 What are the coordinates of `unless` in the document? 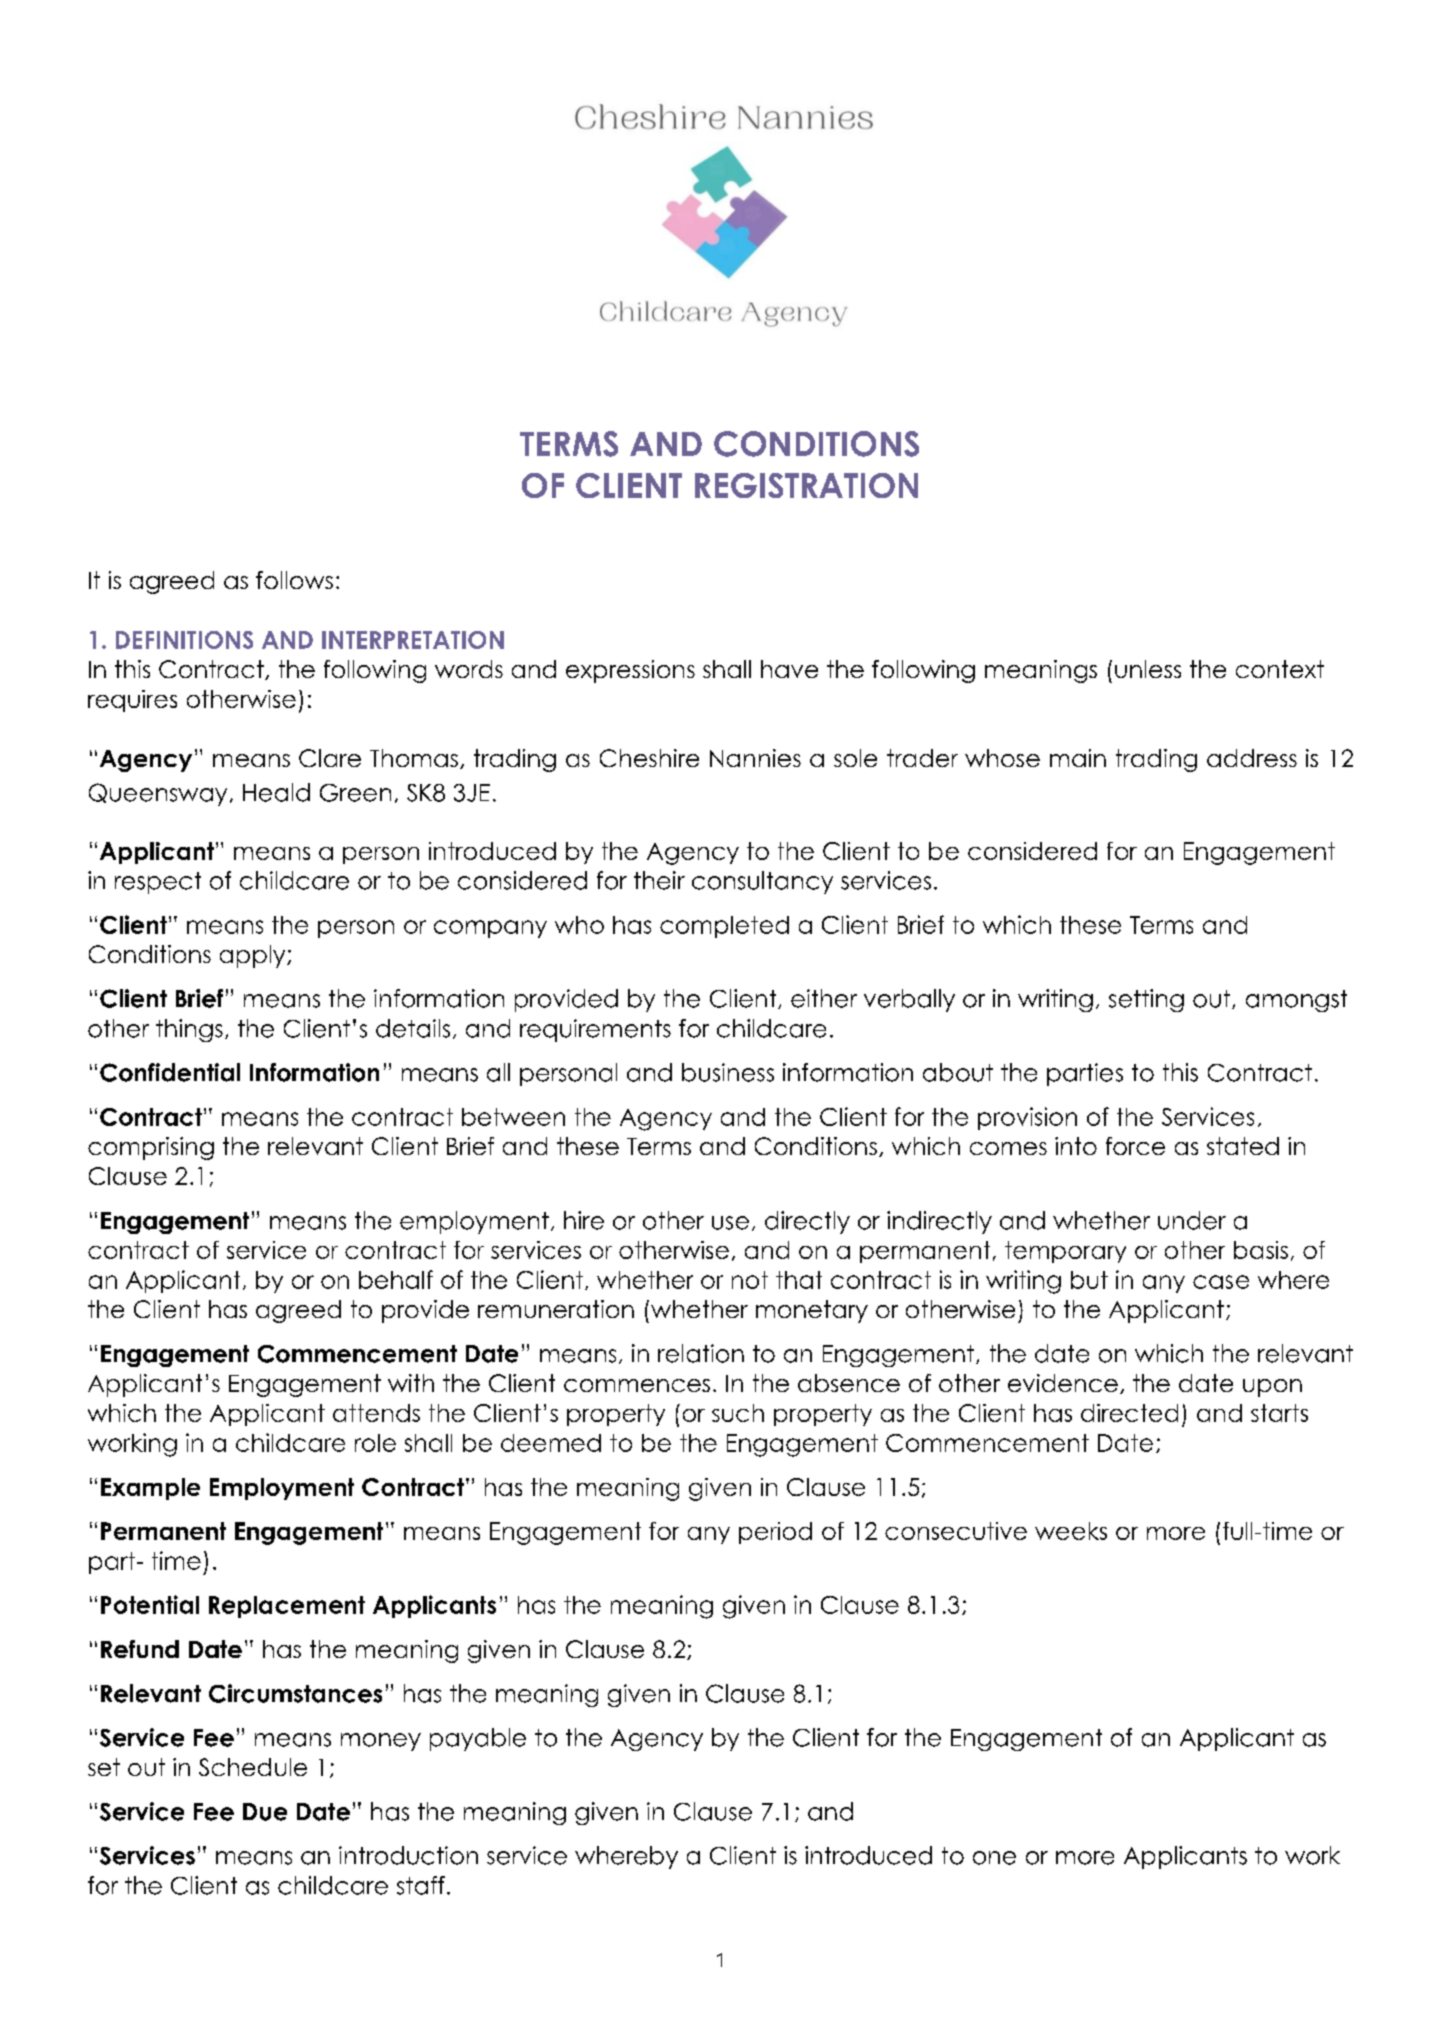 It's located at (1148, 669).
